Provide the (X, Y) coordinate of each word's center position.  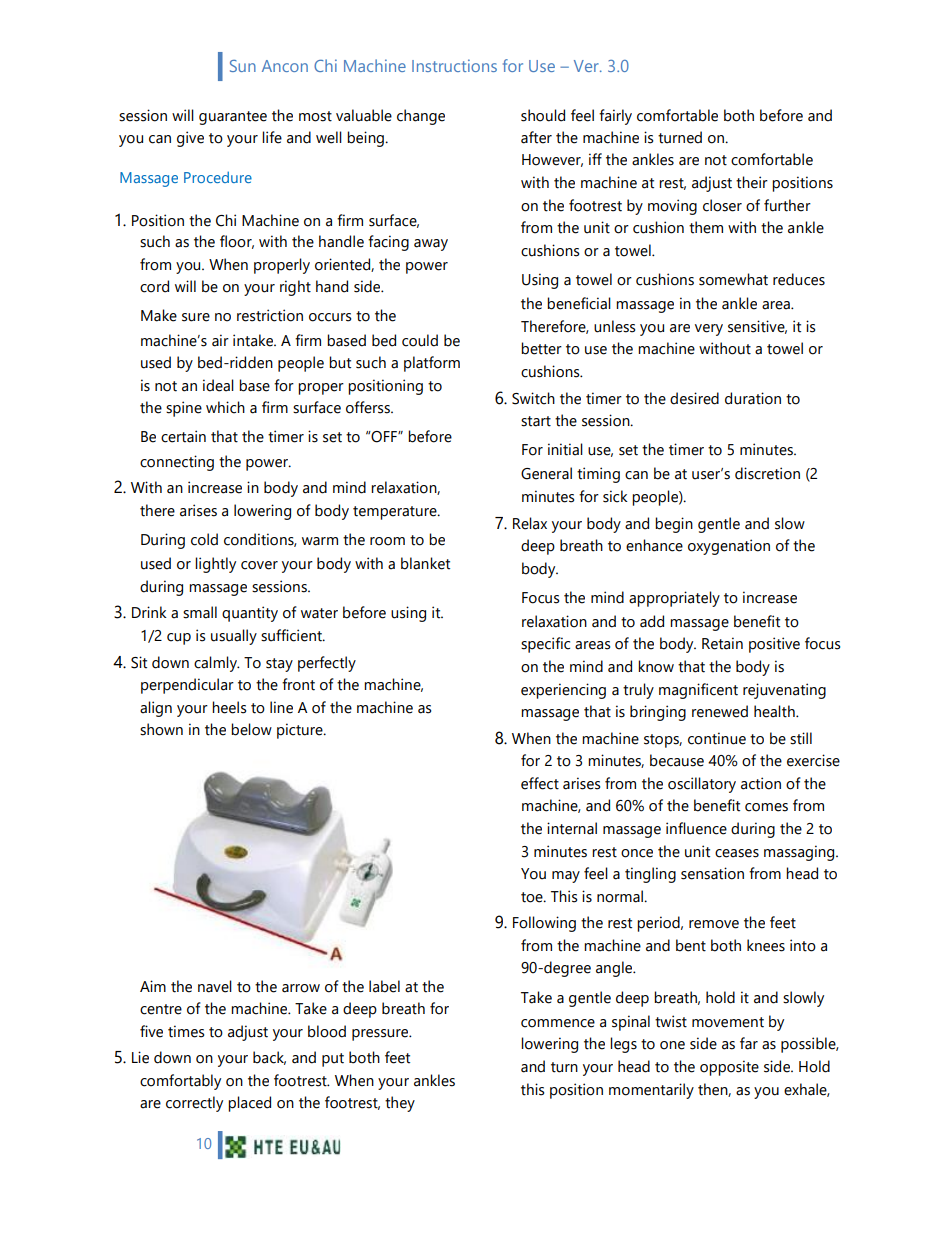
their (752, 182)
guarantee (233, 118)
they (400, 1104)
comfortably (180, 1082)
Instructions (454, 65)
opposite (729, 1068)
